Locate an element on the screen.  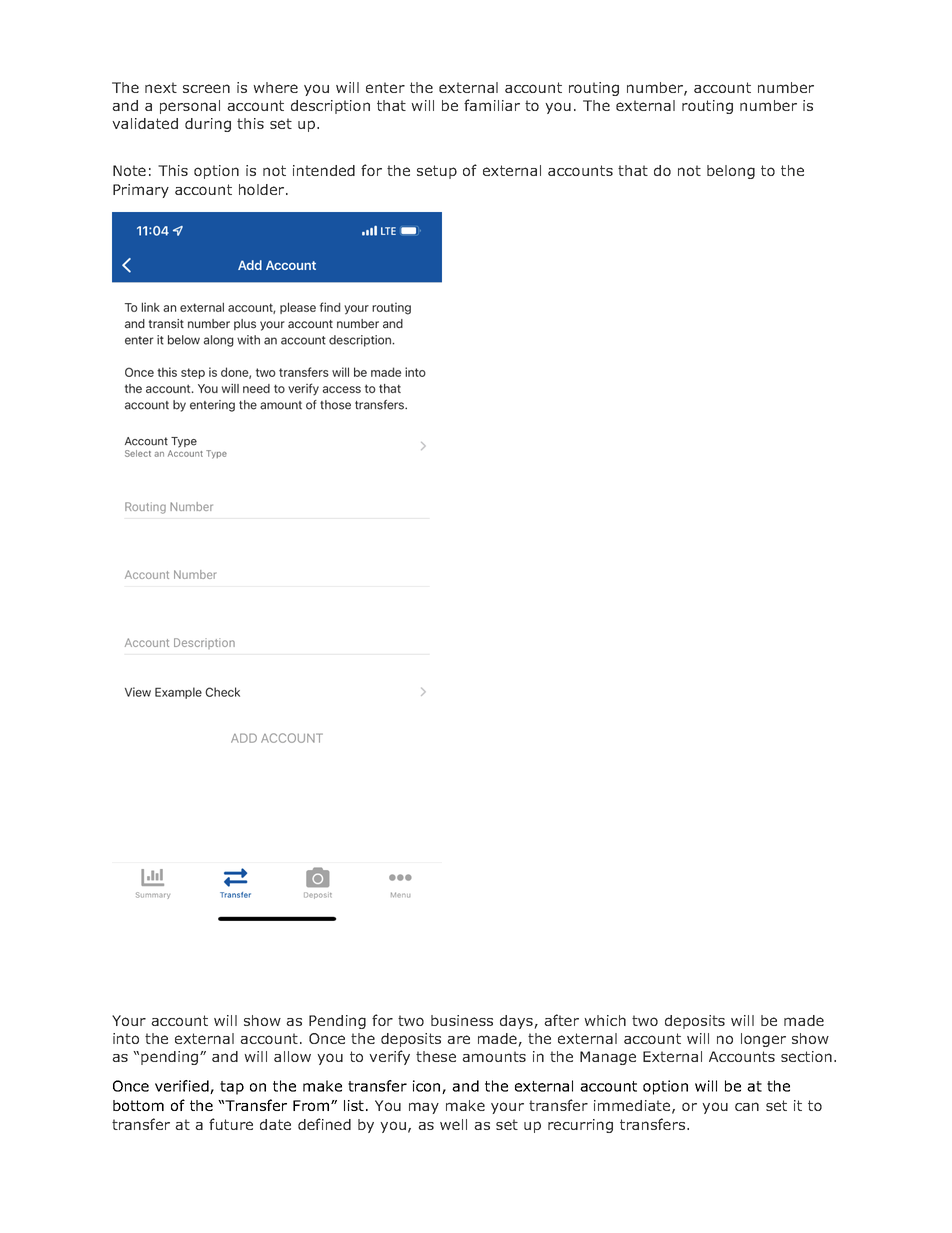
tap is located at coordinates (232, 1088).
